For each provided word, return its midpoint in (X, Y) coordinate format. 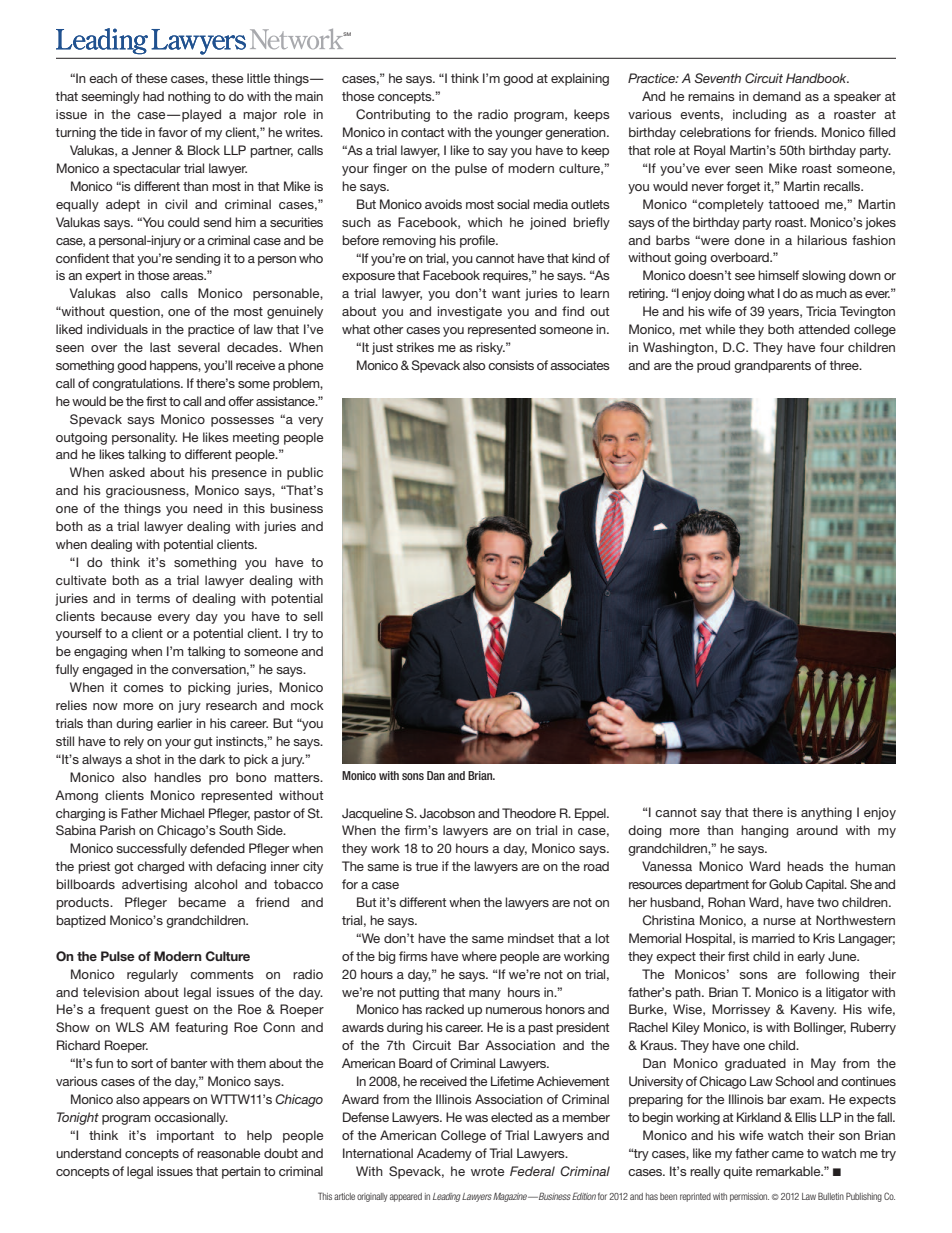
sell (313, 616)
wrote (487, 1171)
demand (777, 96)
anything (826, 813)
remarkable (789, 1171)
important (185, 1136)
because (126, 616)
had (153, 96)
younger (519, 135)
